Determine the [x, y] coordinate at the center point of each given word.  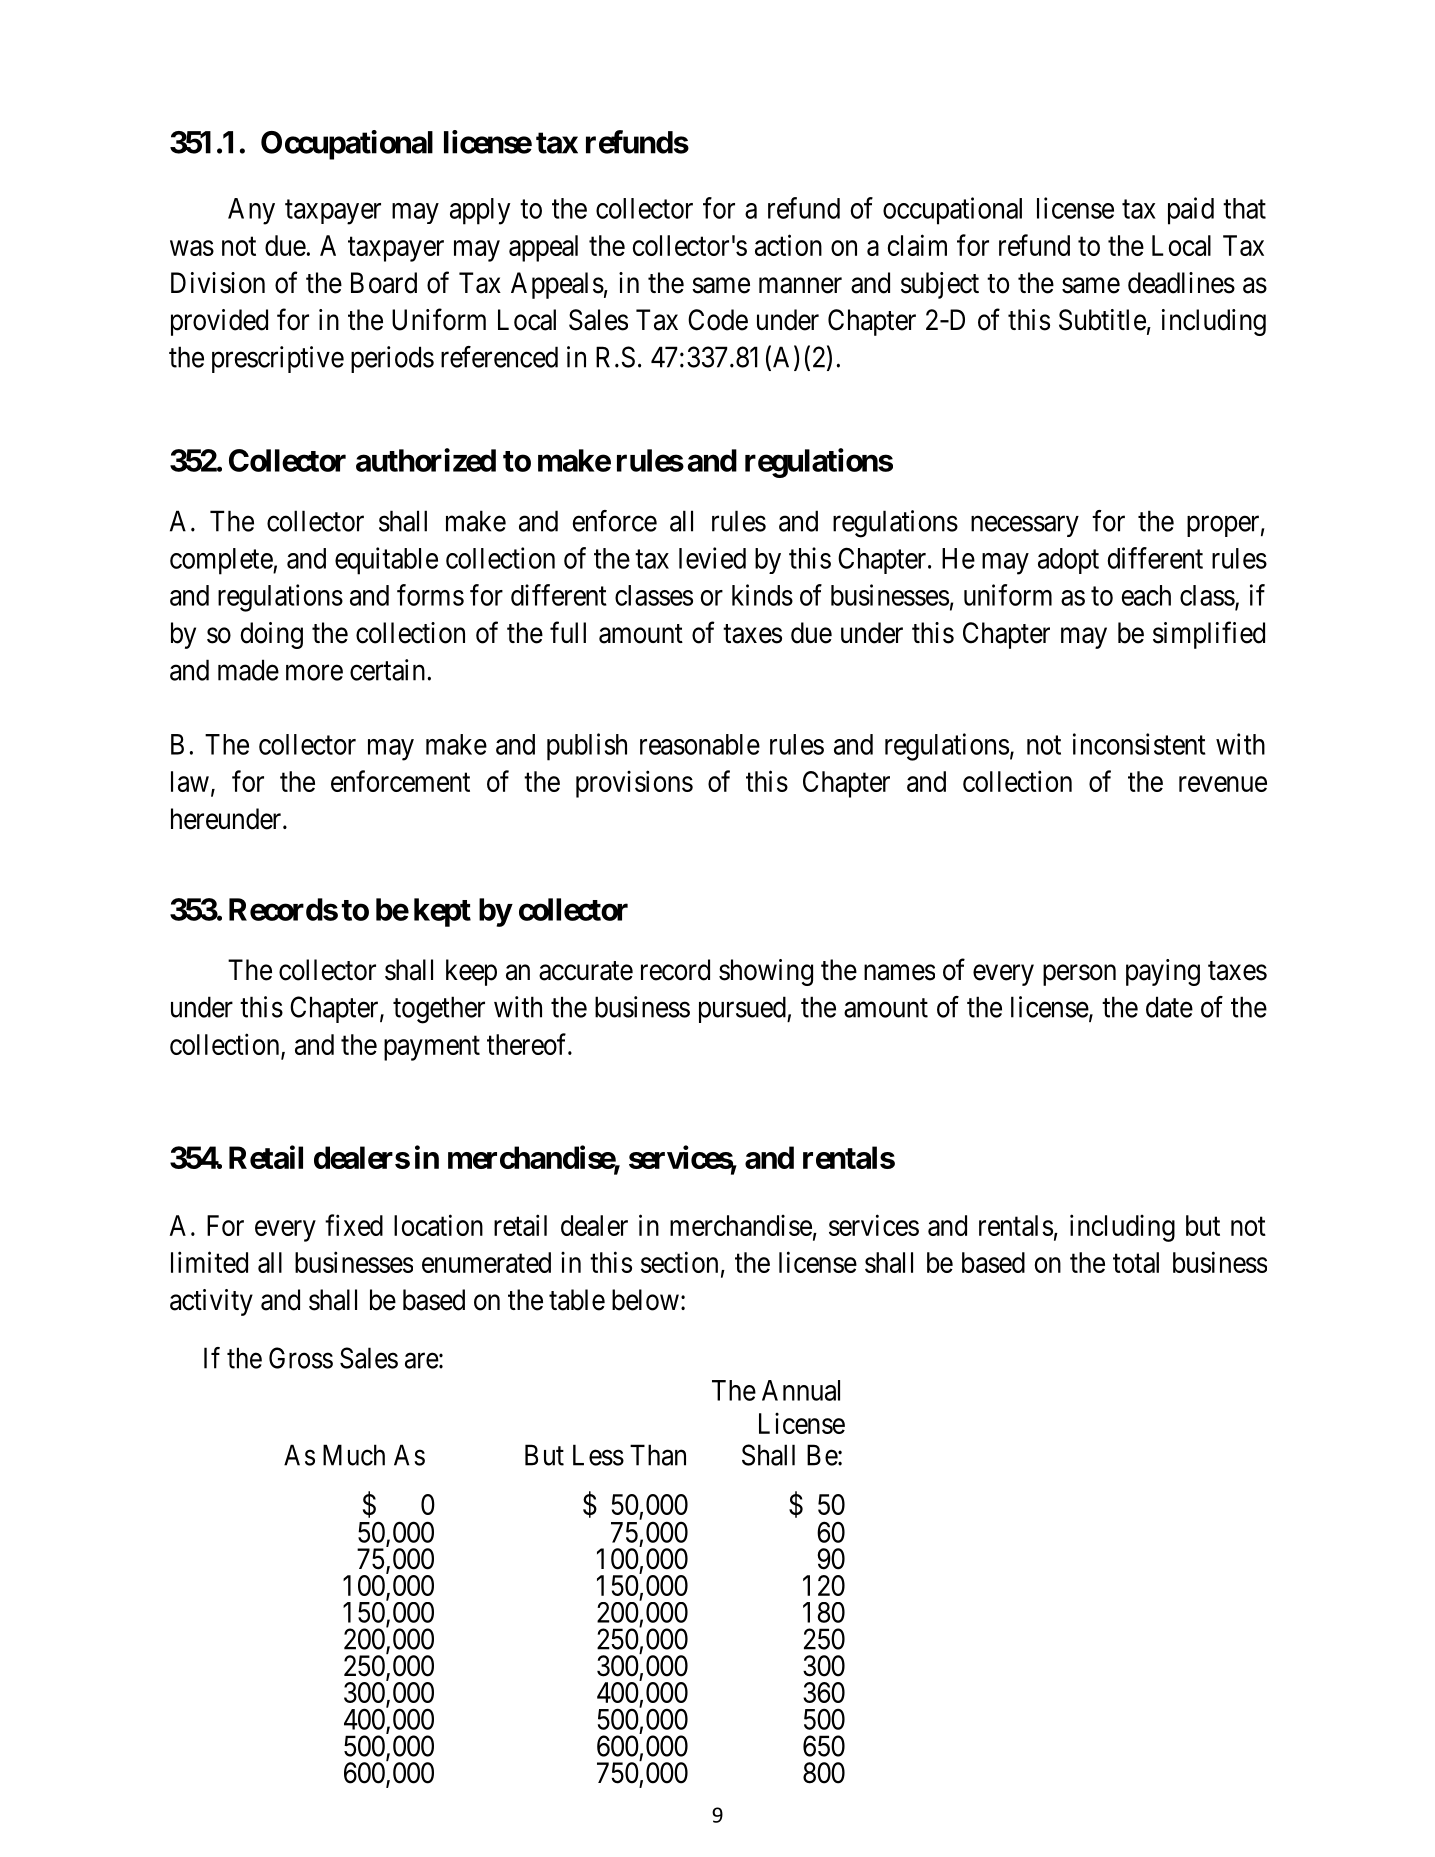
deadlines [1181, 283]
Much [354, 1455]
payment [432, 1048]
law [190, 781]
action [788, 245]
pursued [743, 1009]
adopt [1068, 561]
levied [712, 558]
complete [222, 561]
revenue [1223, 784]
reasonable [700, 744]
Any [251, 211]
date [1169, 1007]
